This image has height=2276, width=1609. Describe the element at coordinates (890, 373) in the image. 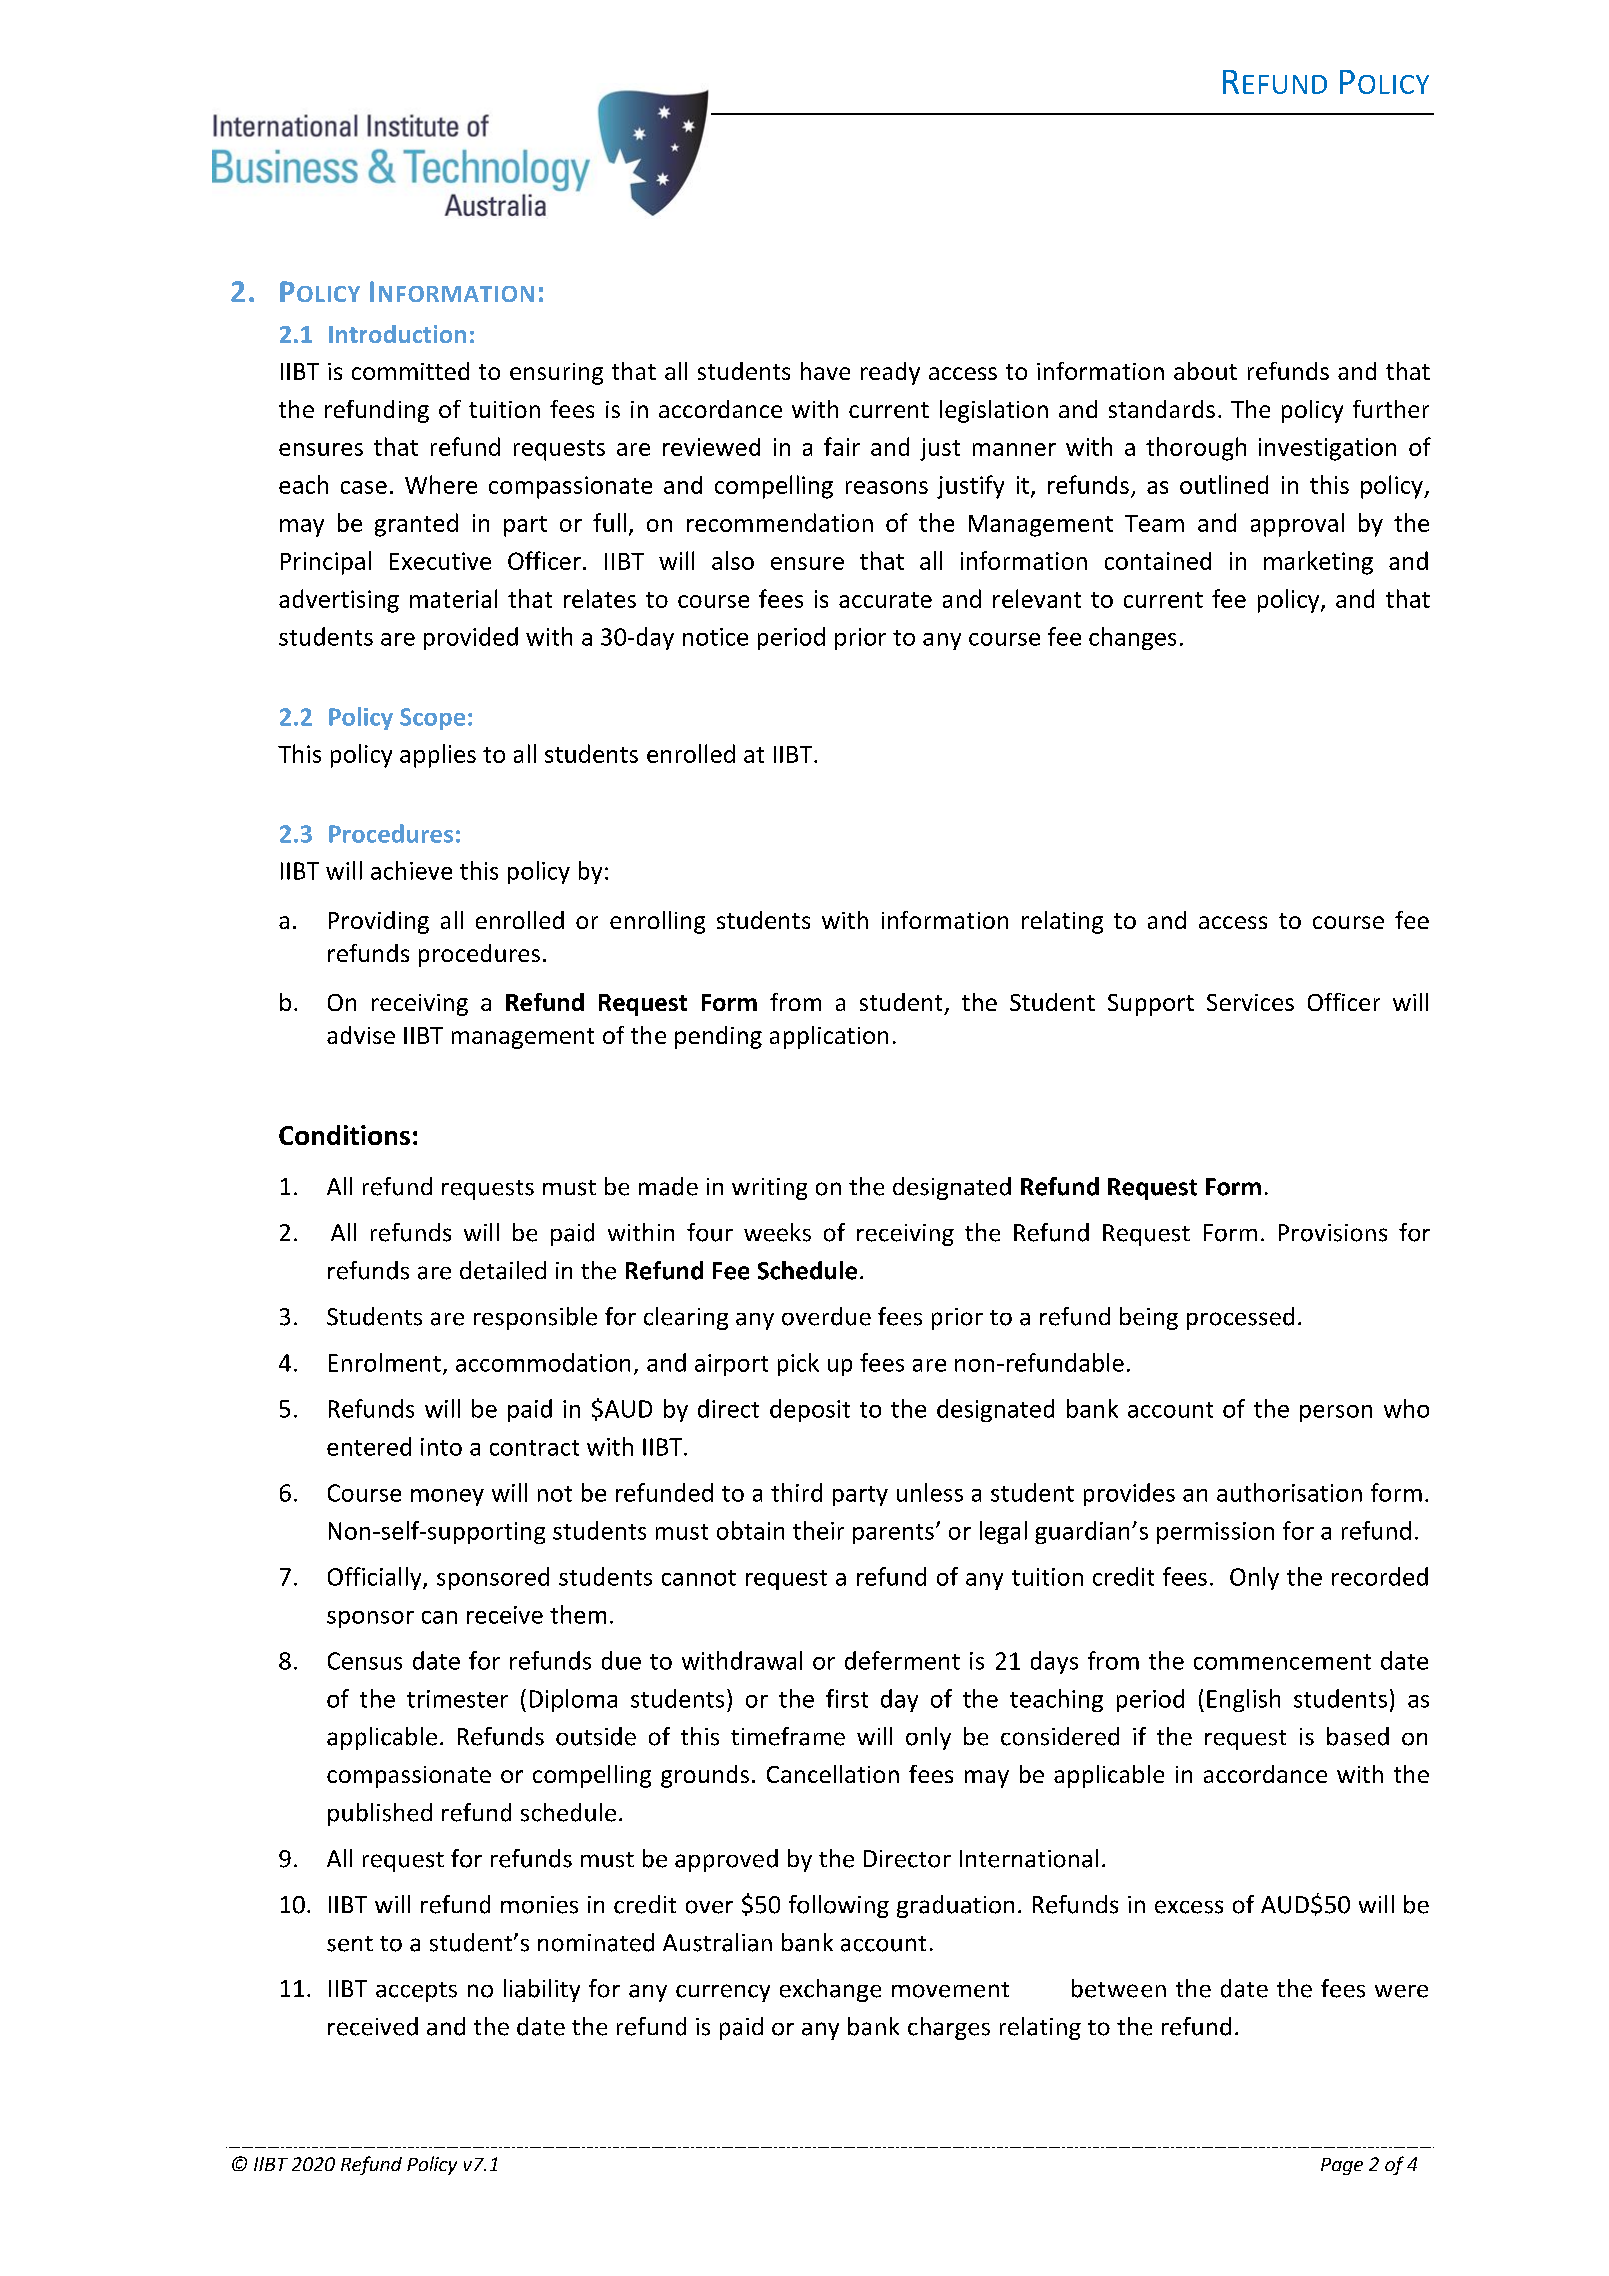

I see `ready` at that location.
